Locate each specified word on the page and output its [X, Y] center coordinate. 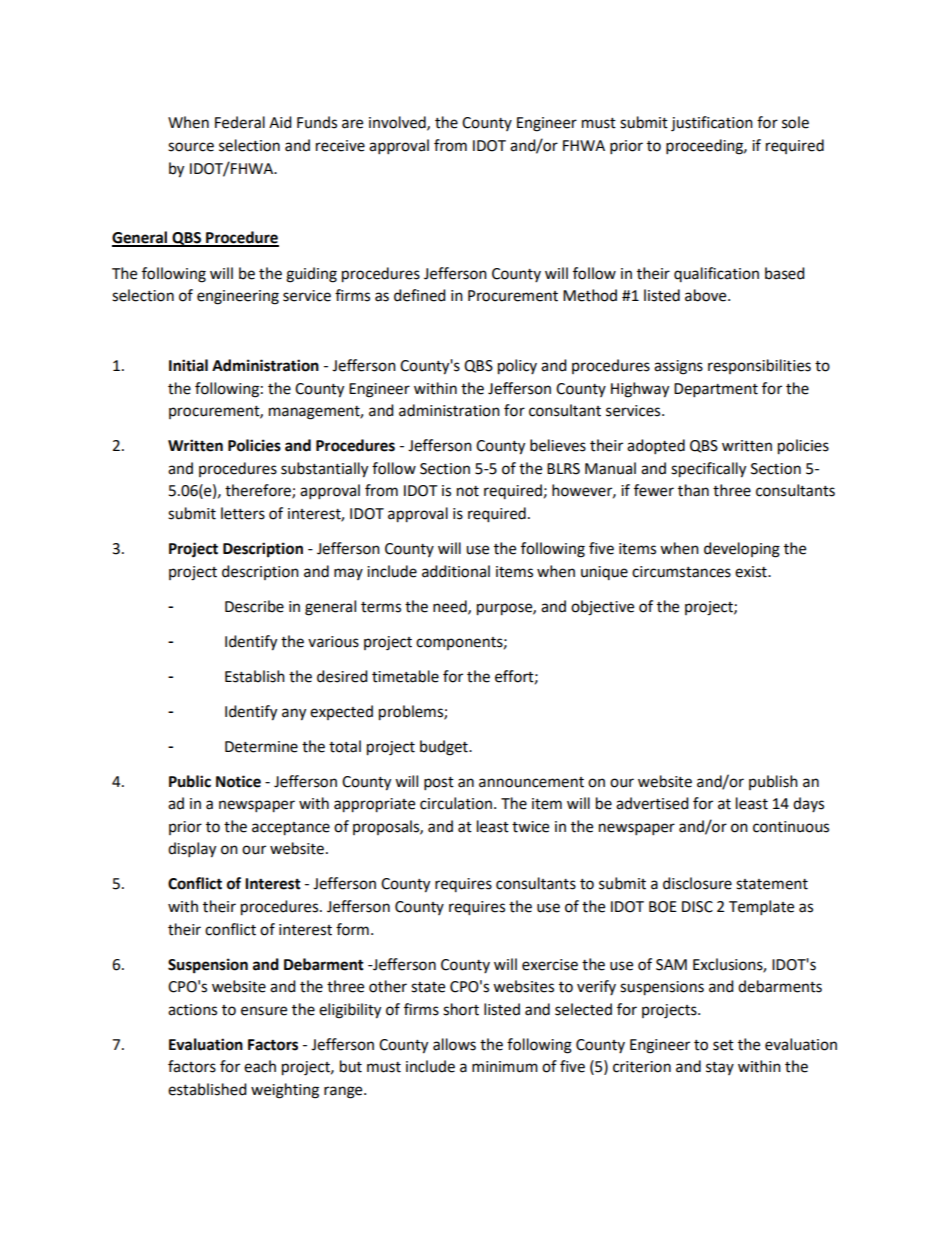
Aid [280, 122]
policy [517, 367]
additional [456, 571]
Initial [188, 365]
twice [530, 827]
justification [712, 124]
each [260, 1066]
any [294, 714]
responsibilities [759, 366]
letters [243, 513]
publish [773, 782]
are [352, 124]
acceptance [291, 829]
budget [445, 748]
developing [742, 550]
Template [761, 908]
